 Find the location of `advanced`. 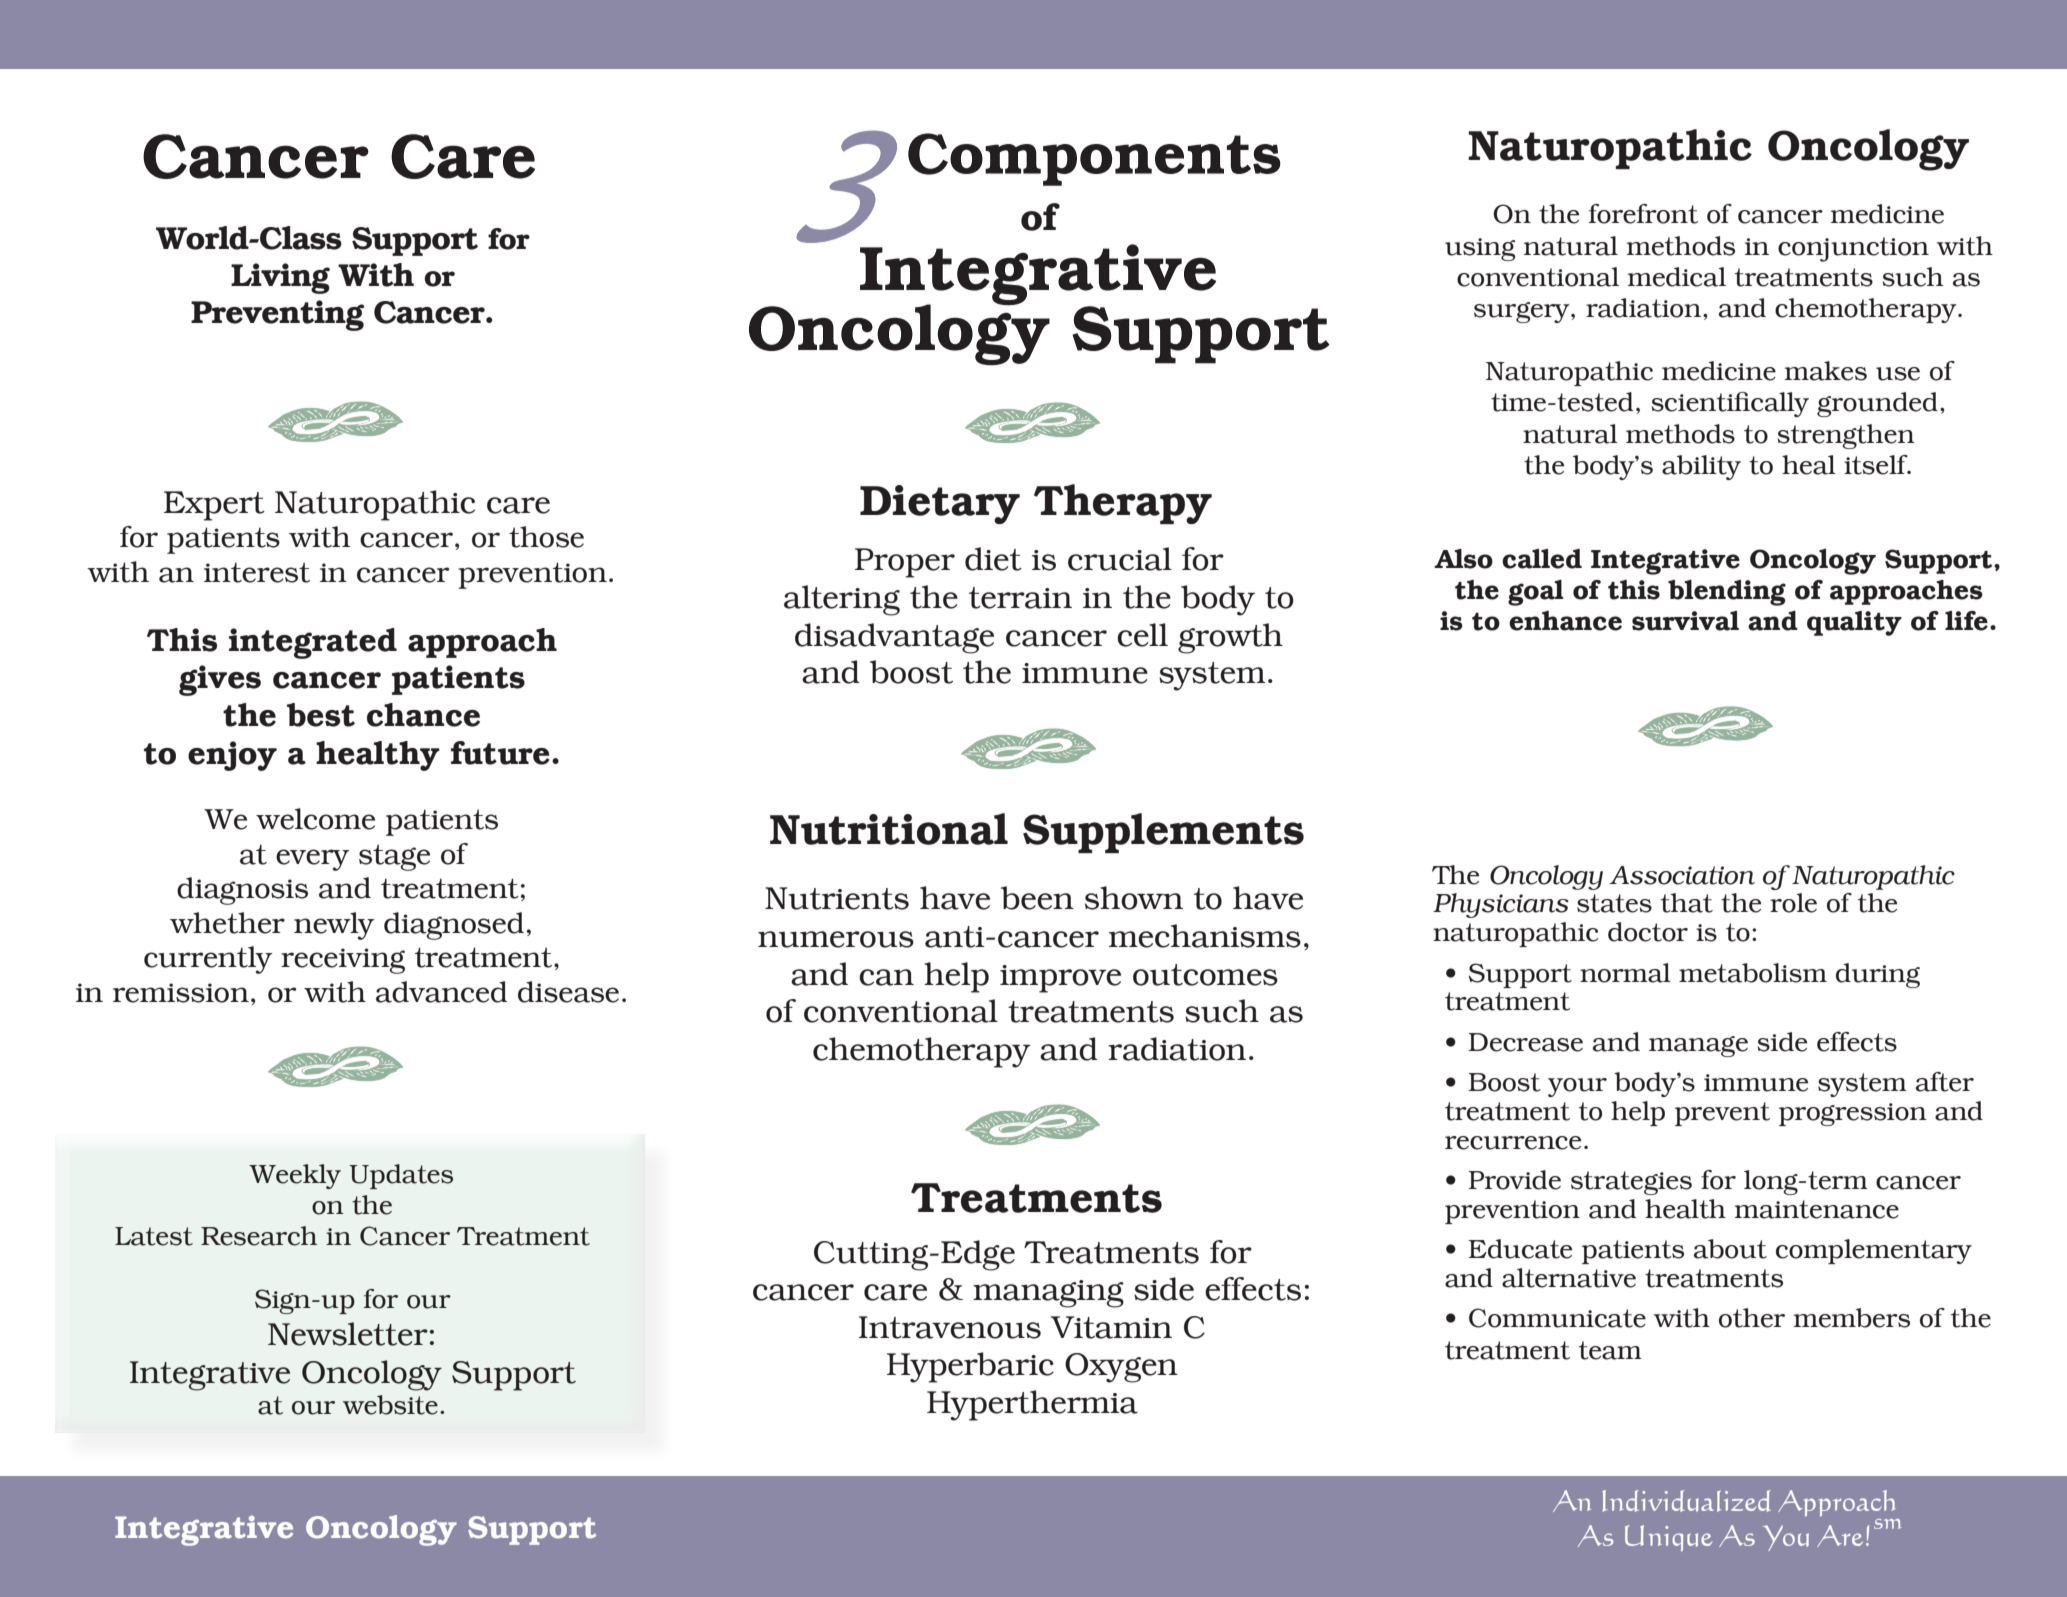

advanced is located at coordinates (441, 992).
